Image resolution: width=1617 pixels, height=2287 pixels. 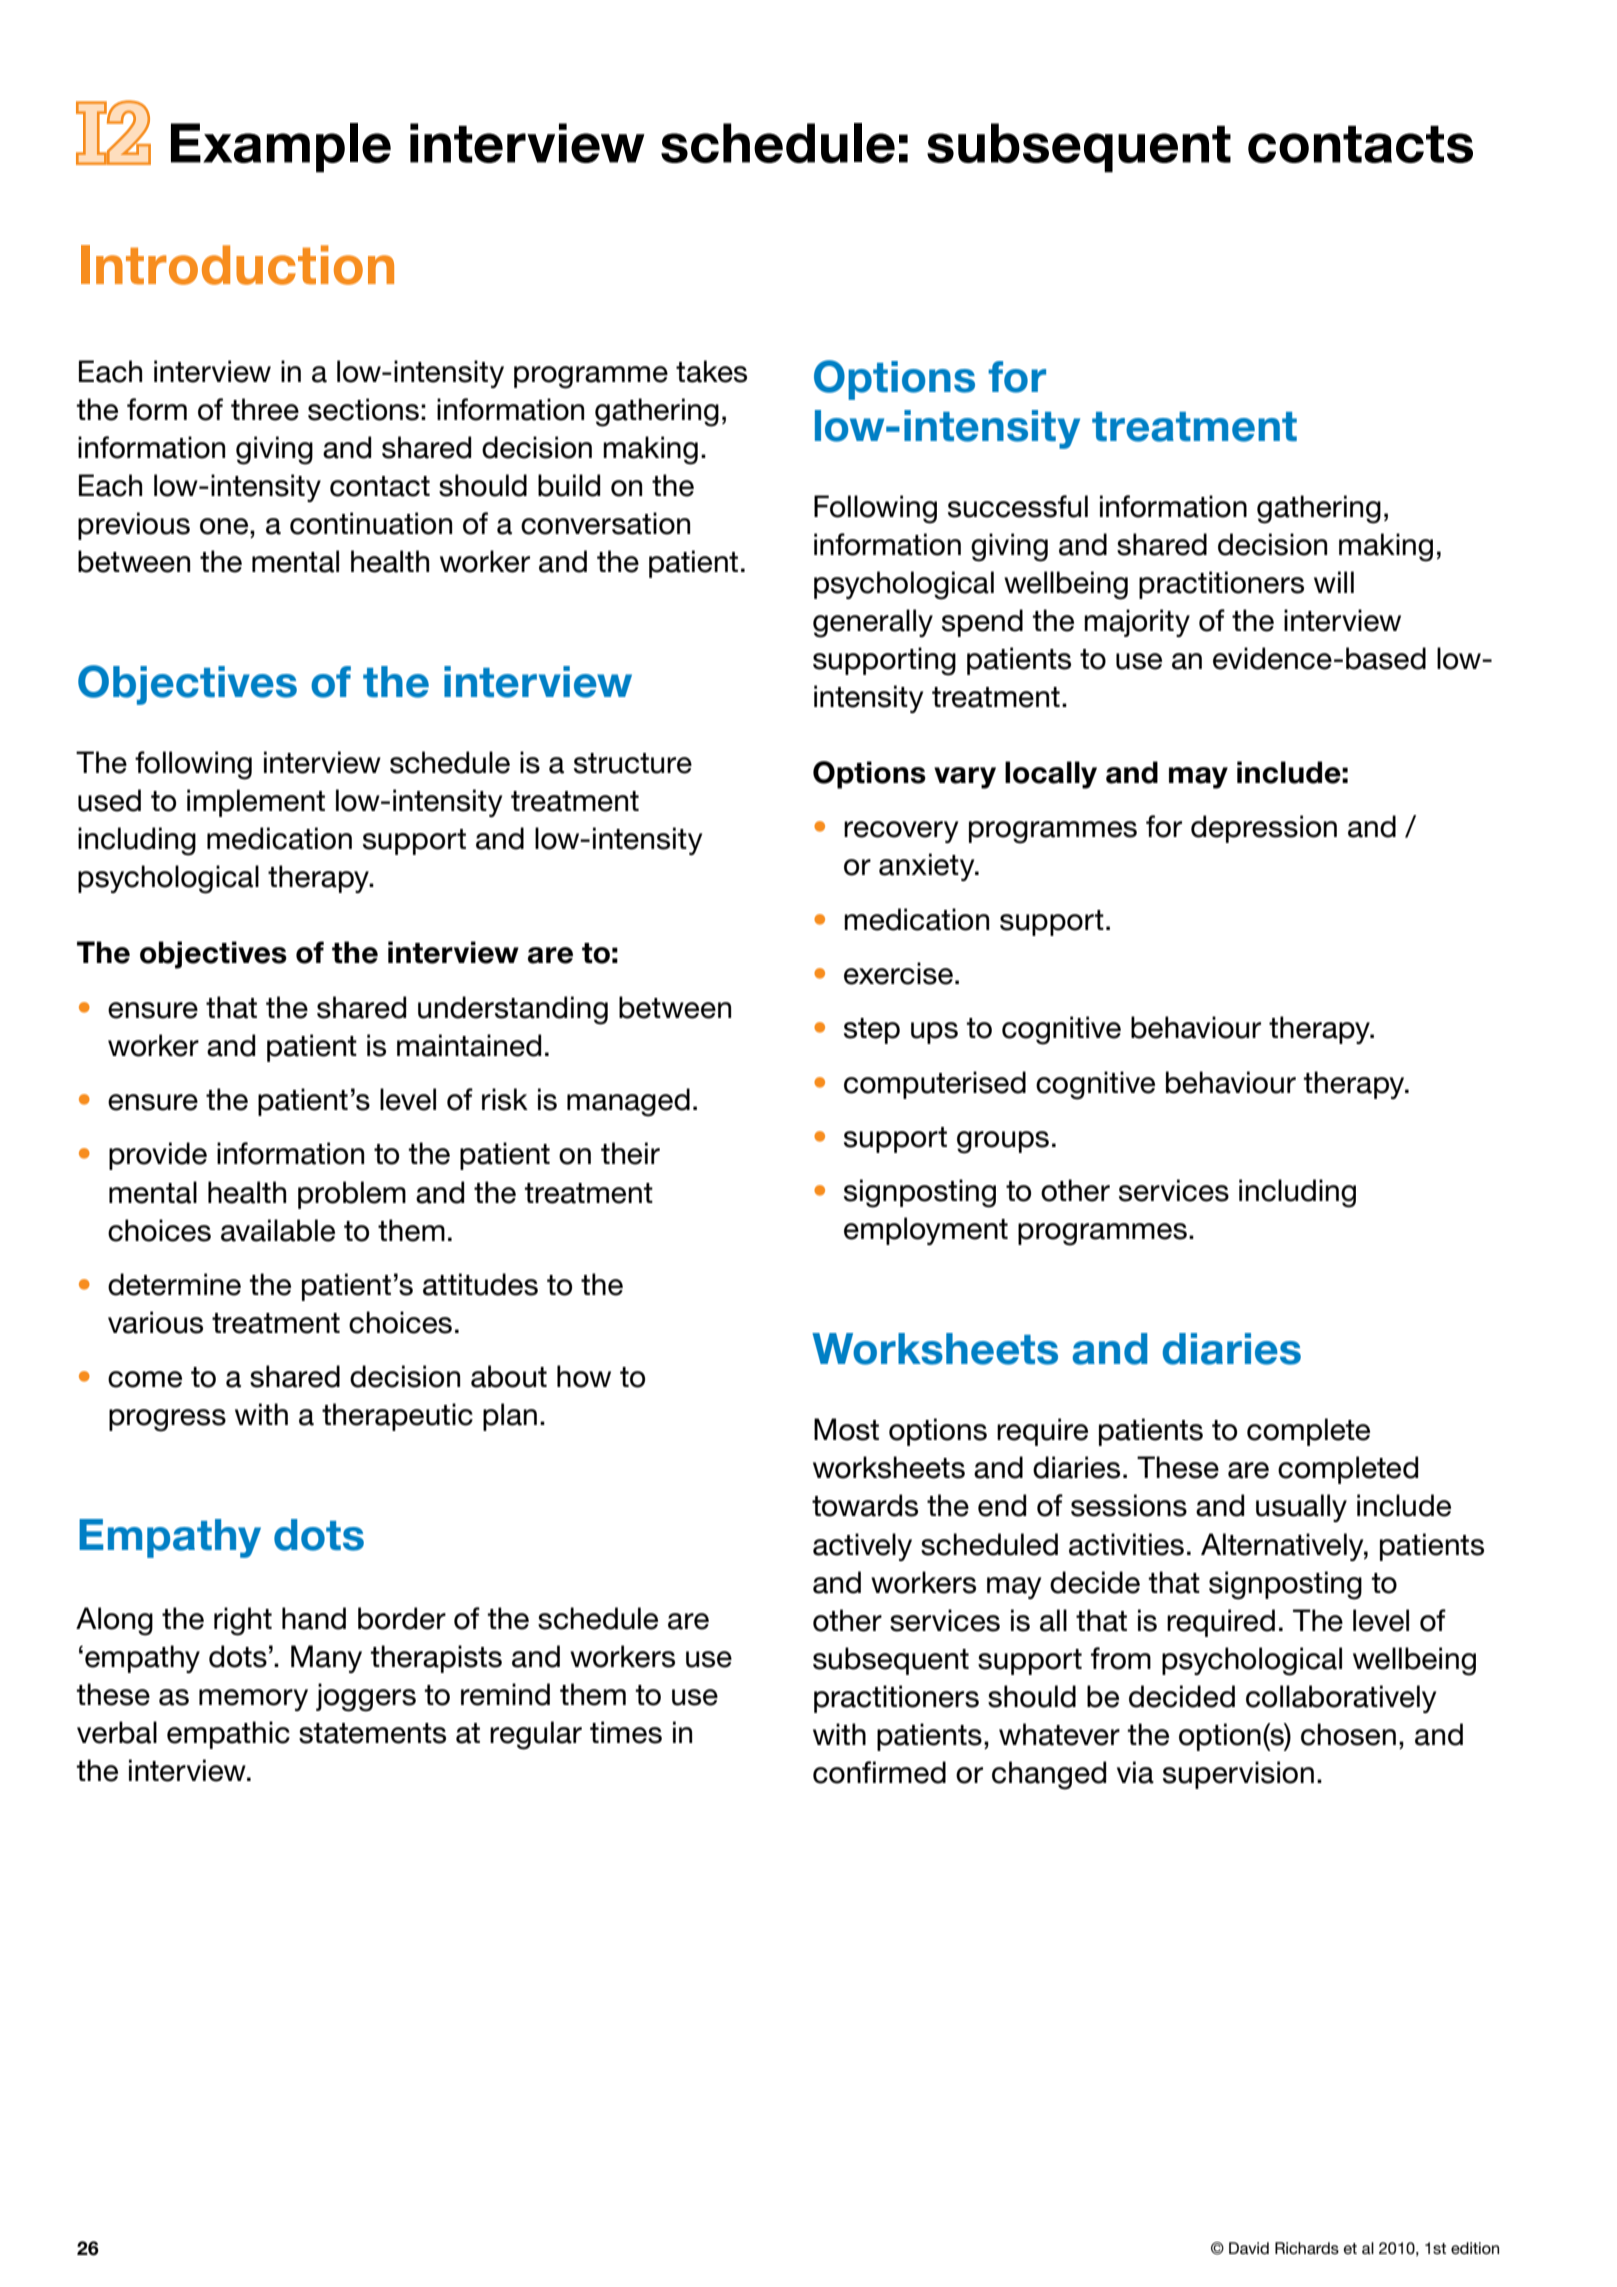 I want to click on groups, so click(x=1003, y=1142).
